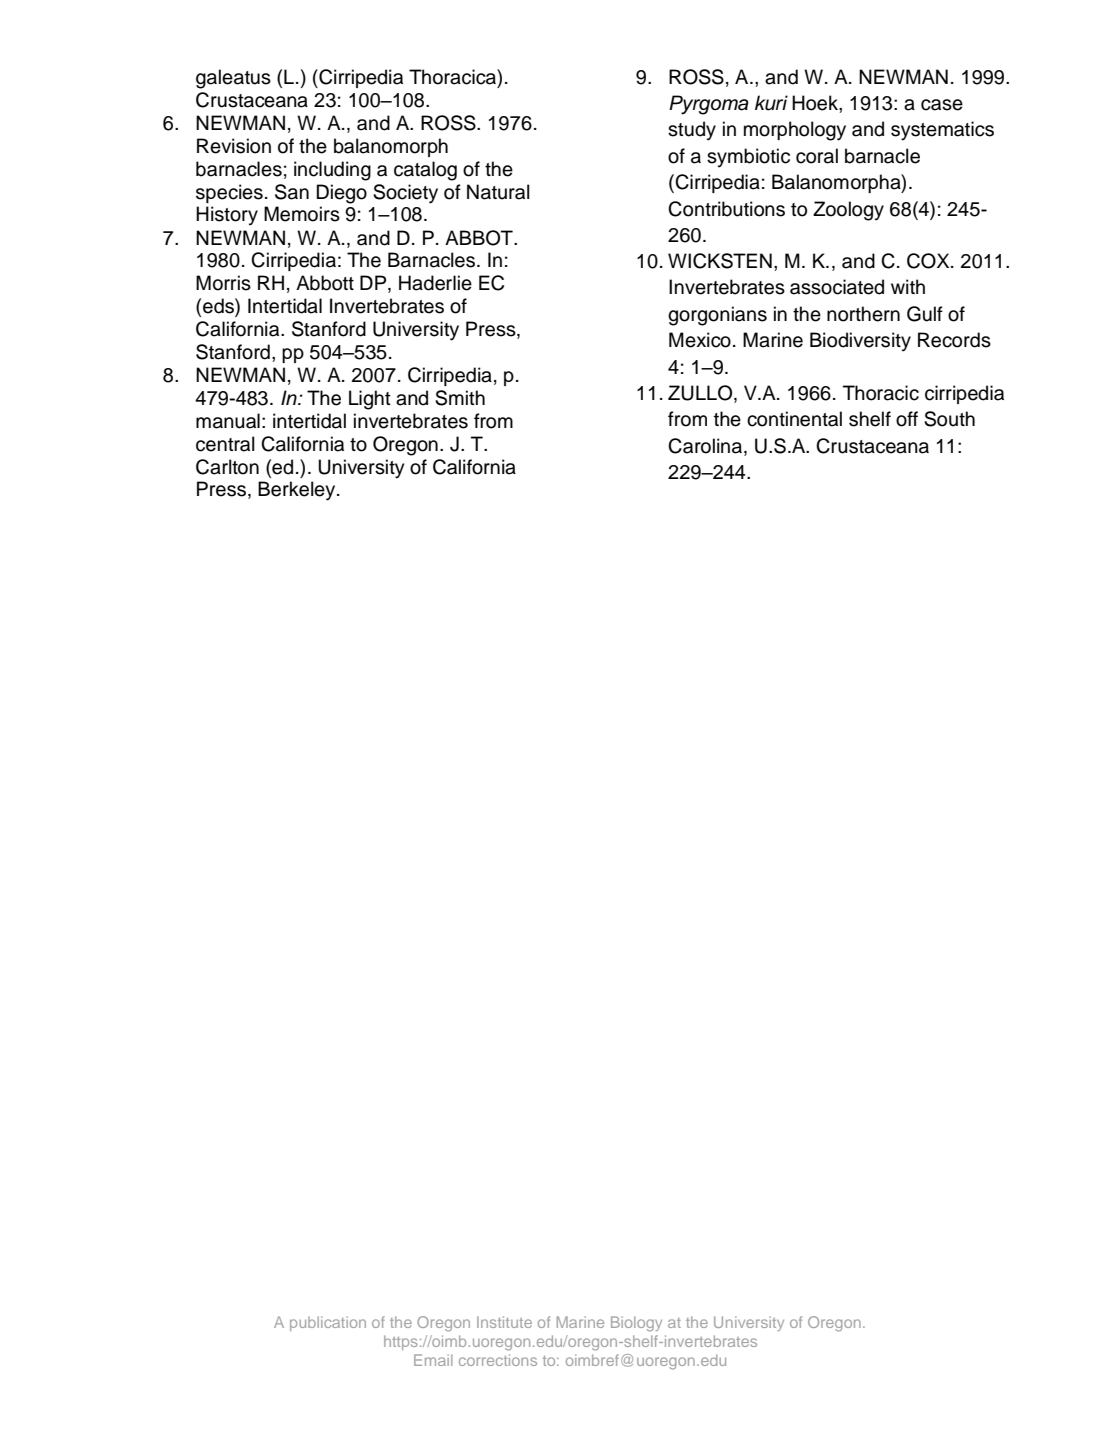  What do you see at coordinates (504, 1322) in the screenshot?
I see `Institute` at bounding box center [504, 1322].
